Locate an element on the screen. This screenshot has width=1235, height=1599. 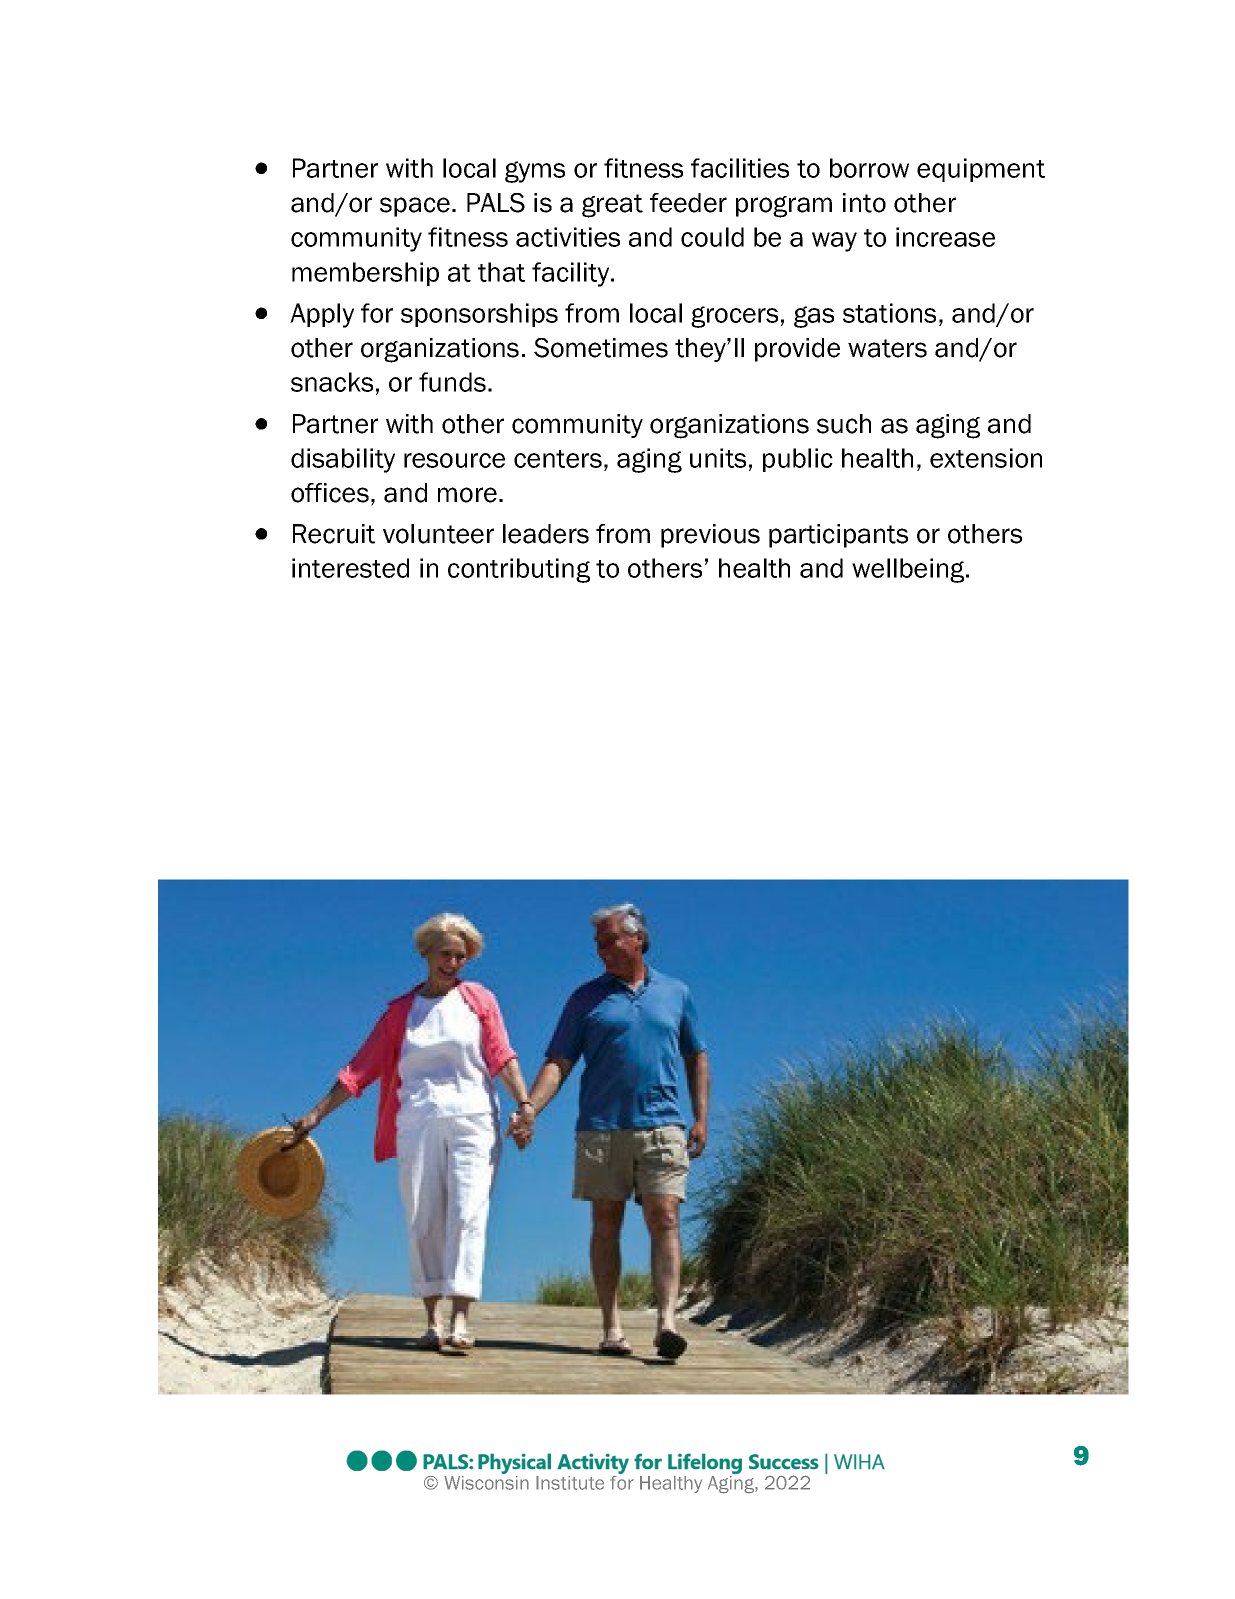
space is located at coordinates (415, 207).
